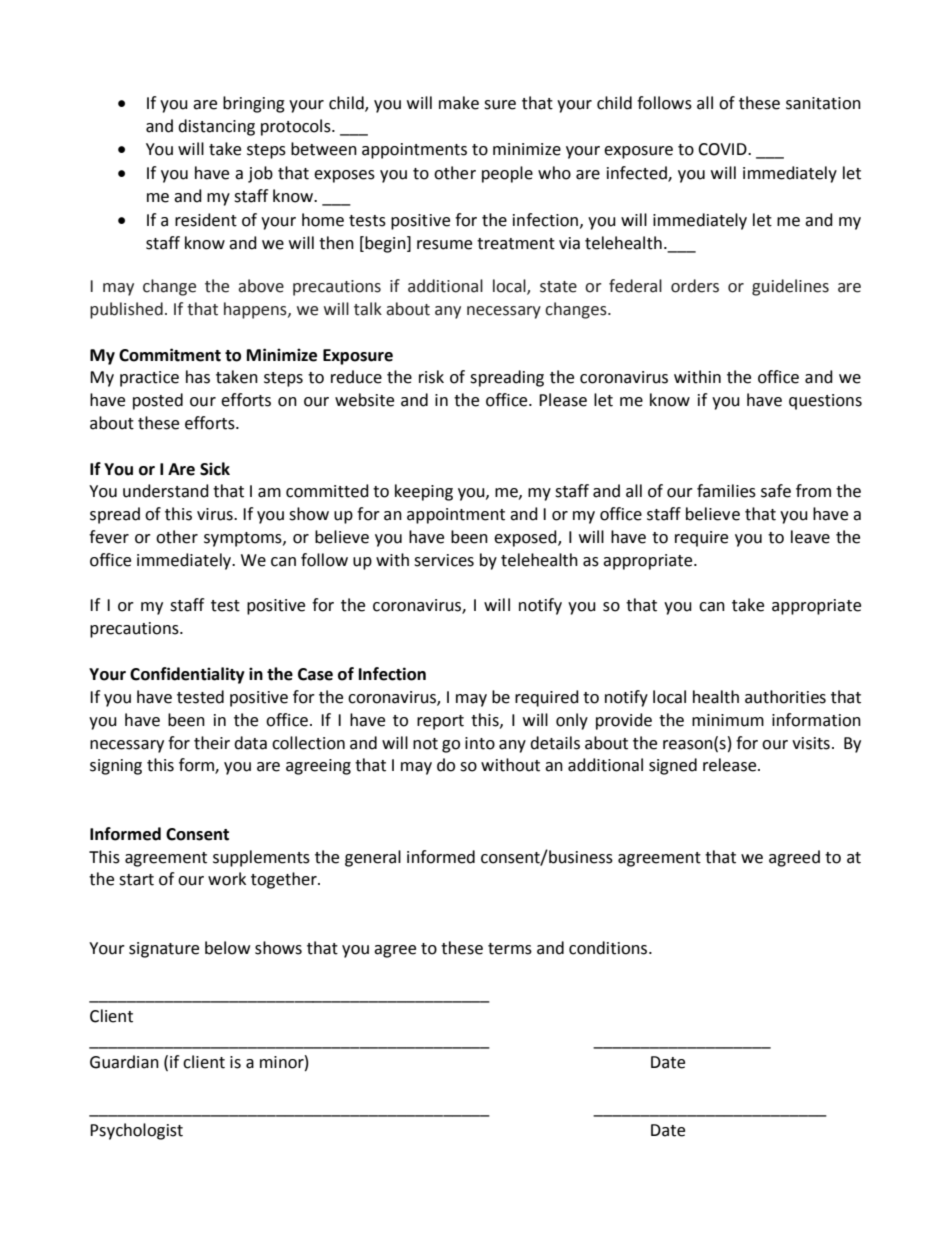  What do you see at coordinates (510, 949) in the screenshot?
I see `terms` at bounding box center [510, 949].
